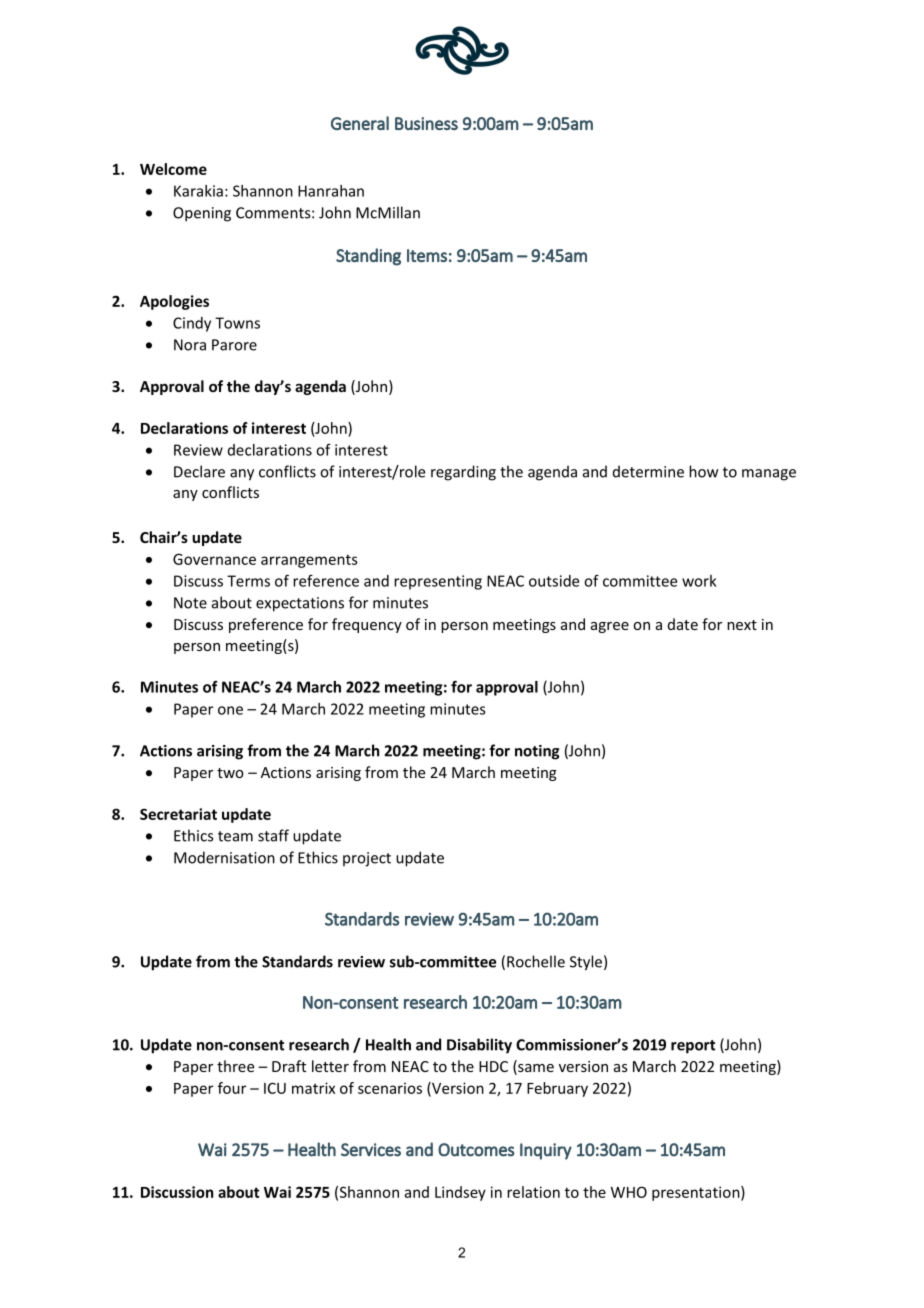 The height and width of the image is (1308, 924). What do you see at coordinates (426, 123) in the image?
I see `Business` at bounding box center [426, 123].
